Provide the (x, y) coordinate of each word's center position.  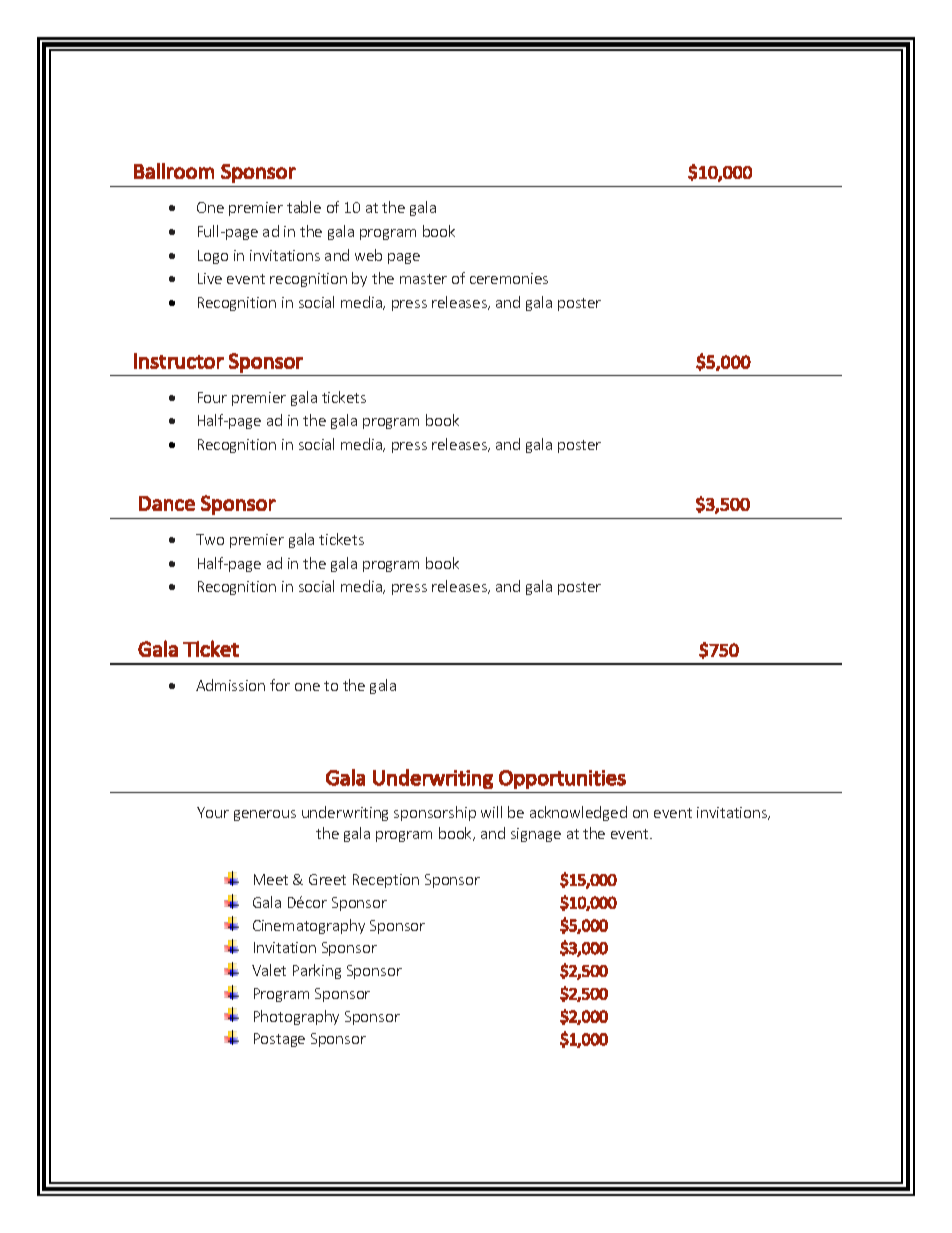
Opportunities (562, 779)
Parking (317, 971)
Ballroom (174, 171)
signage (536, 835)
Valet (269, 970)
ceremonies (509, 278)
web (368, 255)
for (280, 685)
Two (210, 539)
